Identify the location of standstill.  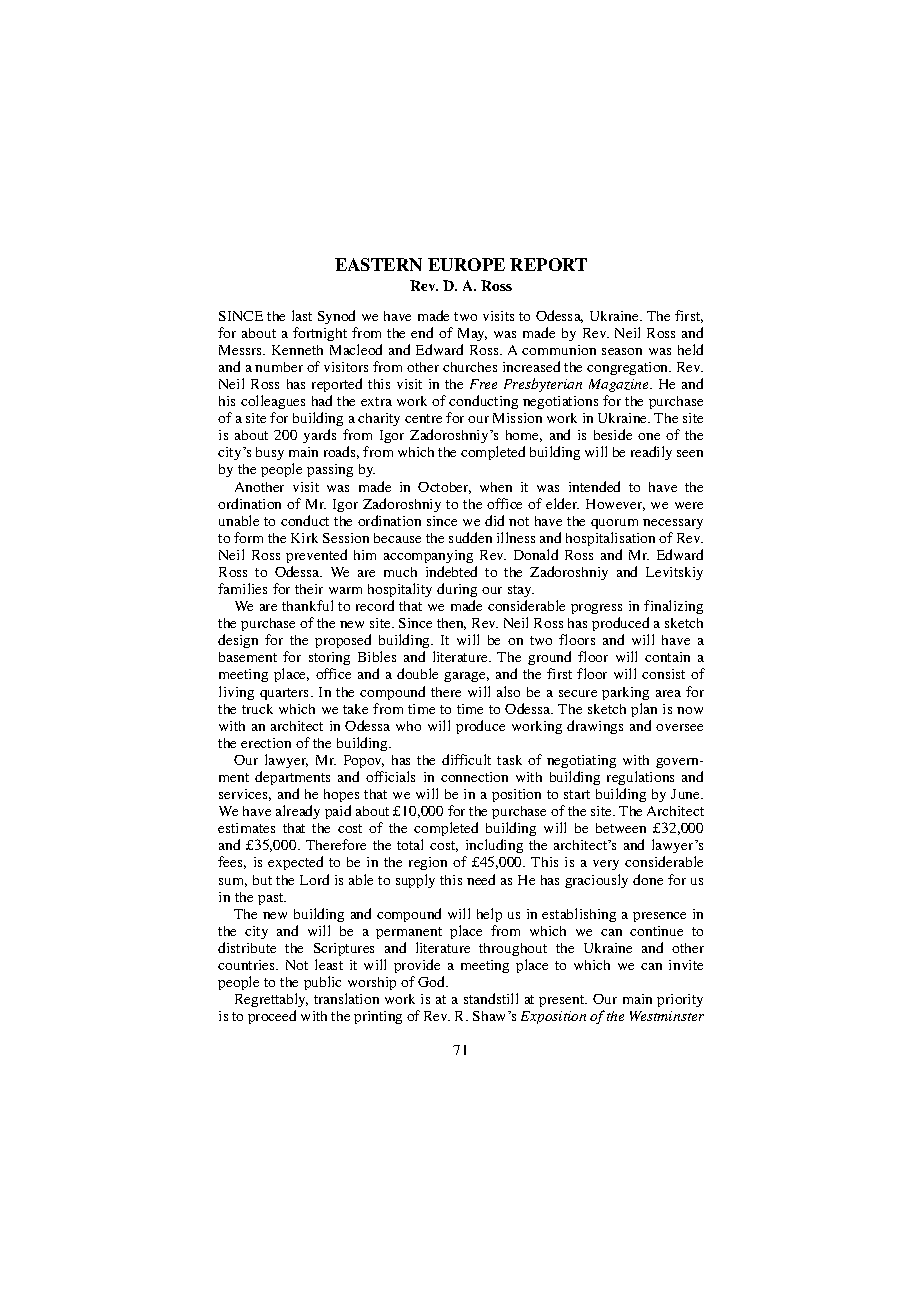
(491, 998).
